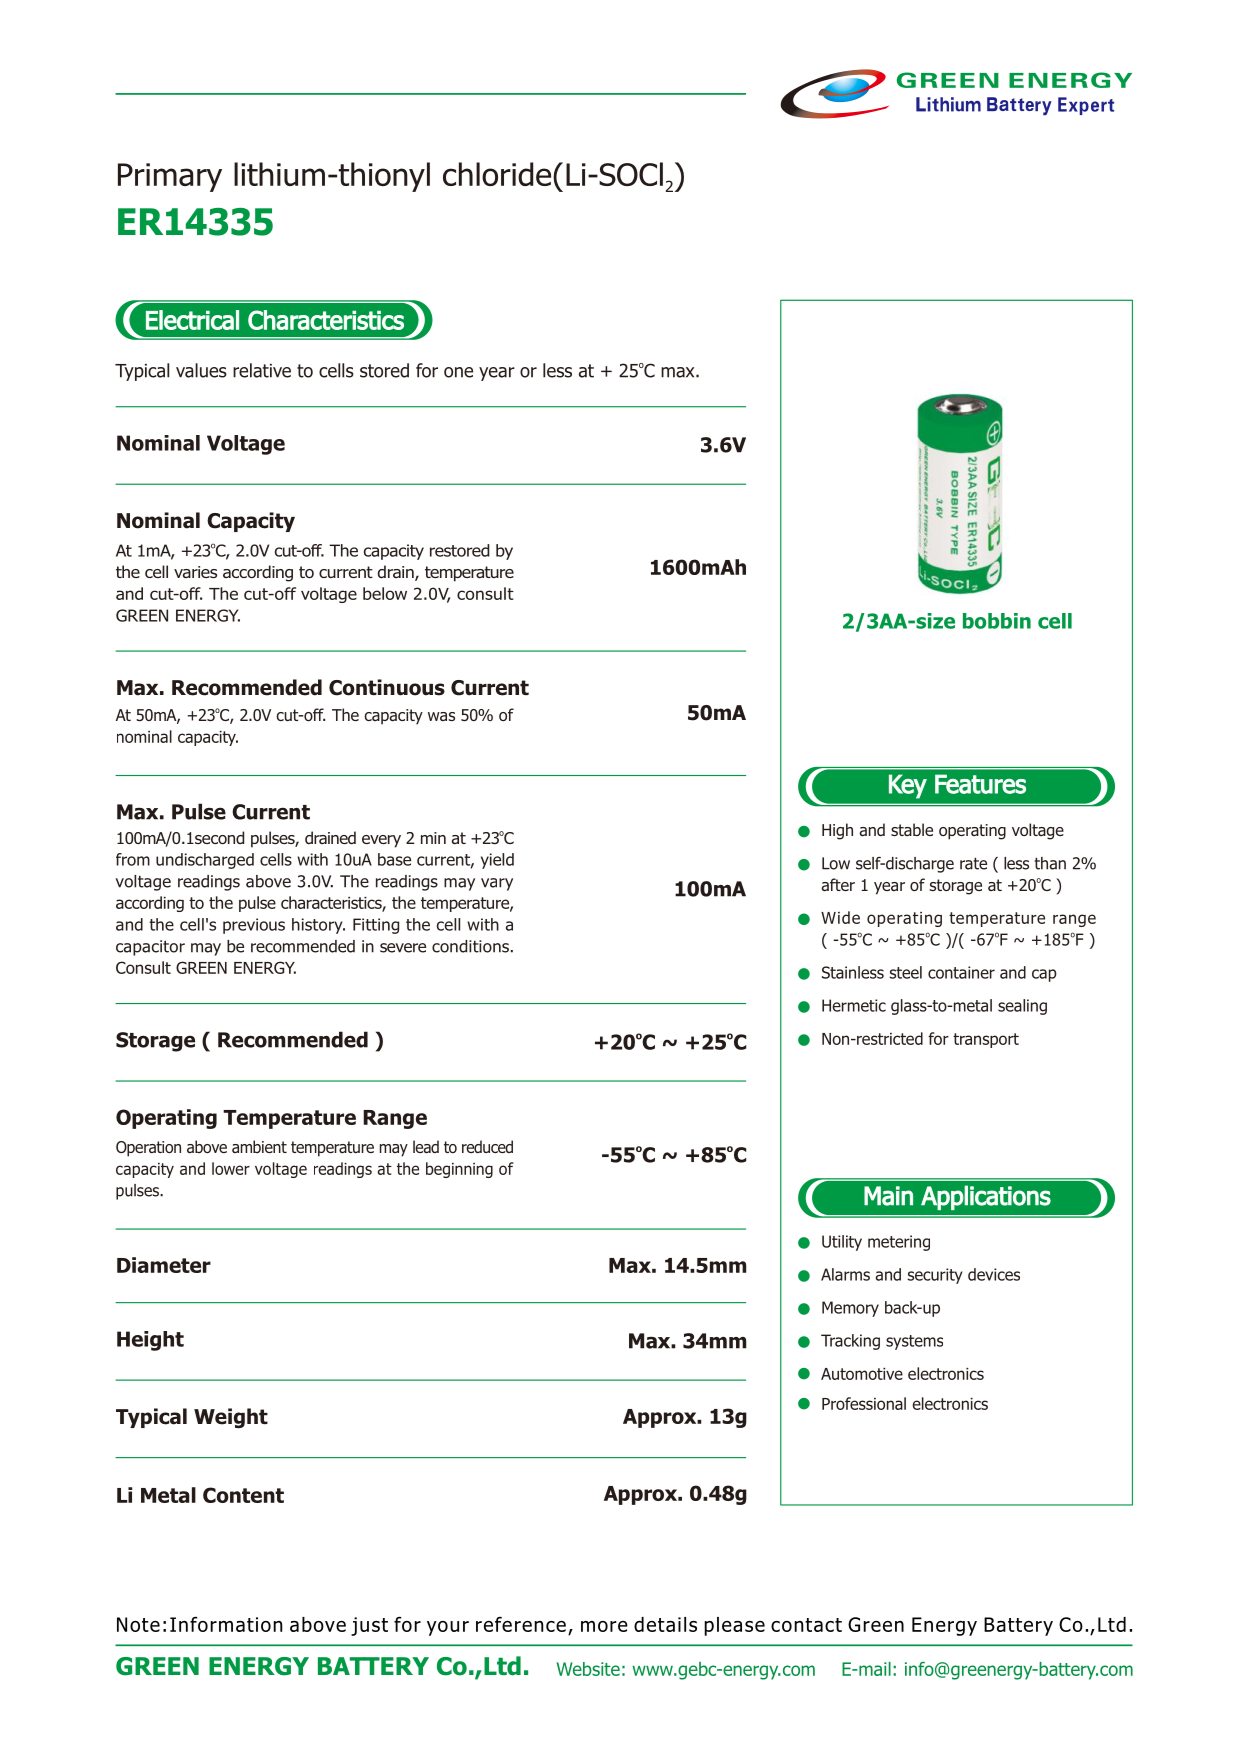 Image resolution: width=1248 pixels, height=1751 pixels. Describe the element at coordinates (254, 926) in the screenshot. I see `previous` at that location.
